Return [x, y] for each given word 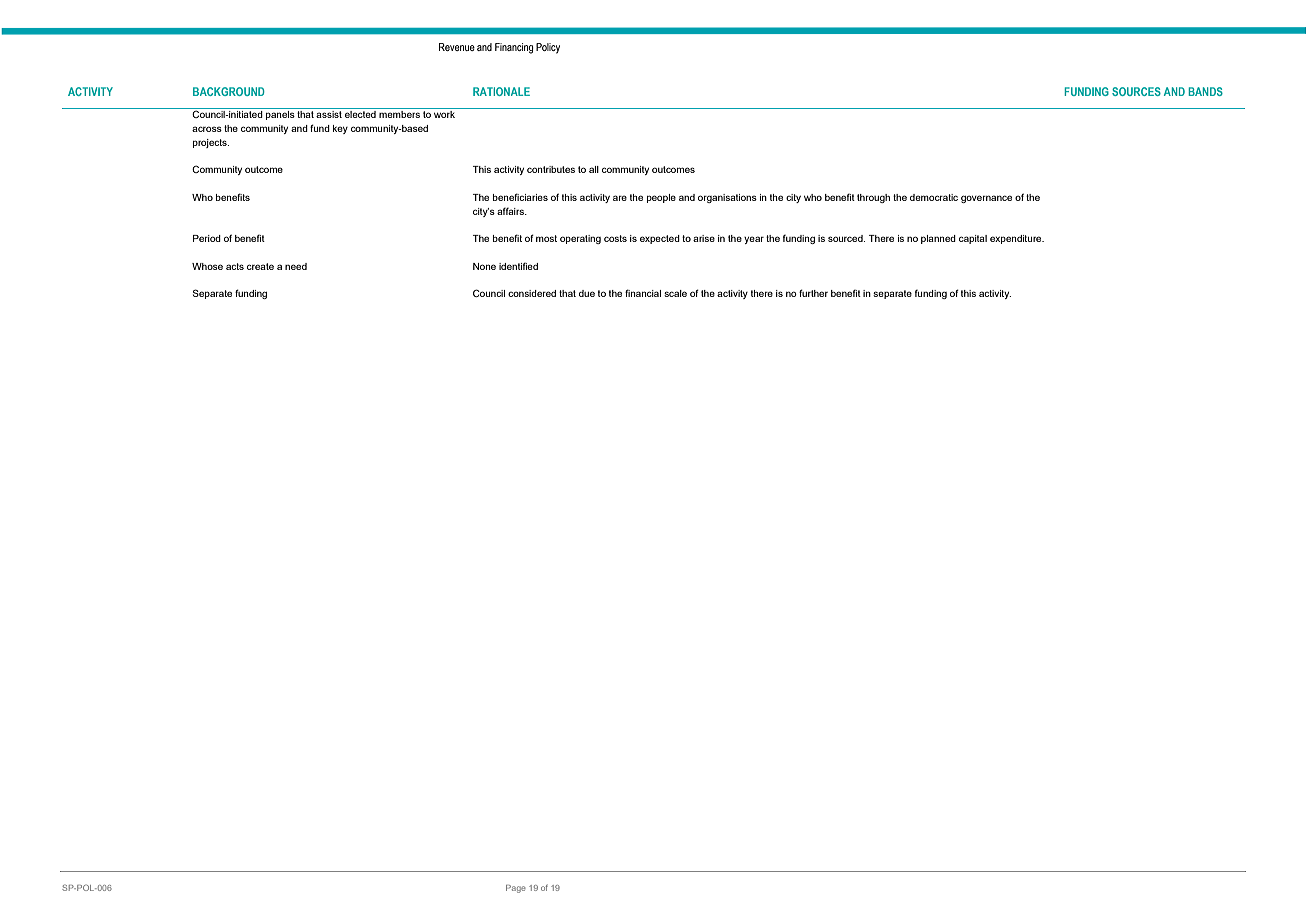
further [813, 293]
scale [675, 293]
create [260, 266]
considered [532, 293]
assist [329, 113]
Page [516, 889]
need [296, 266]
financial [643, 293]
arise [704, 238]
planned [938, 239]
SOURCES [1136, 91]
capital [973, 239]
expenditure [1017, 239]
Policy [548, 48]
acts [235, 266]
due [587, 293]
